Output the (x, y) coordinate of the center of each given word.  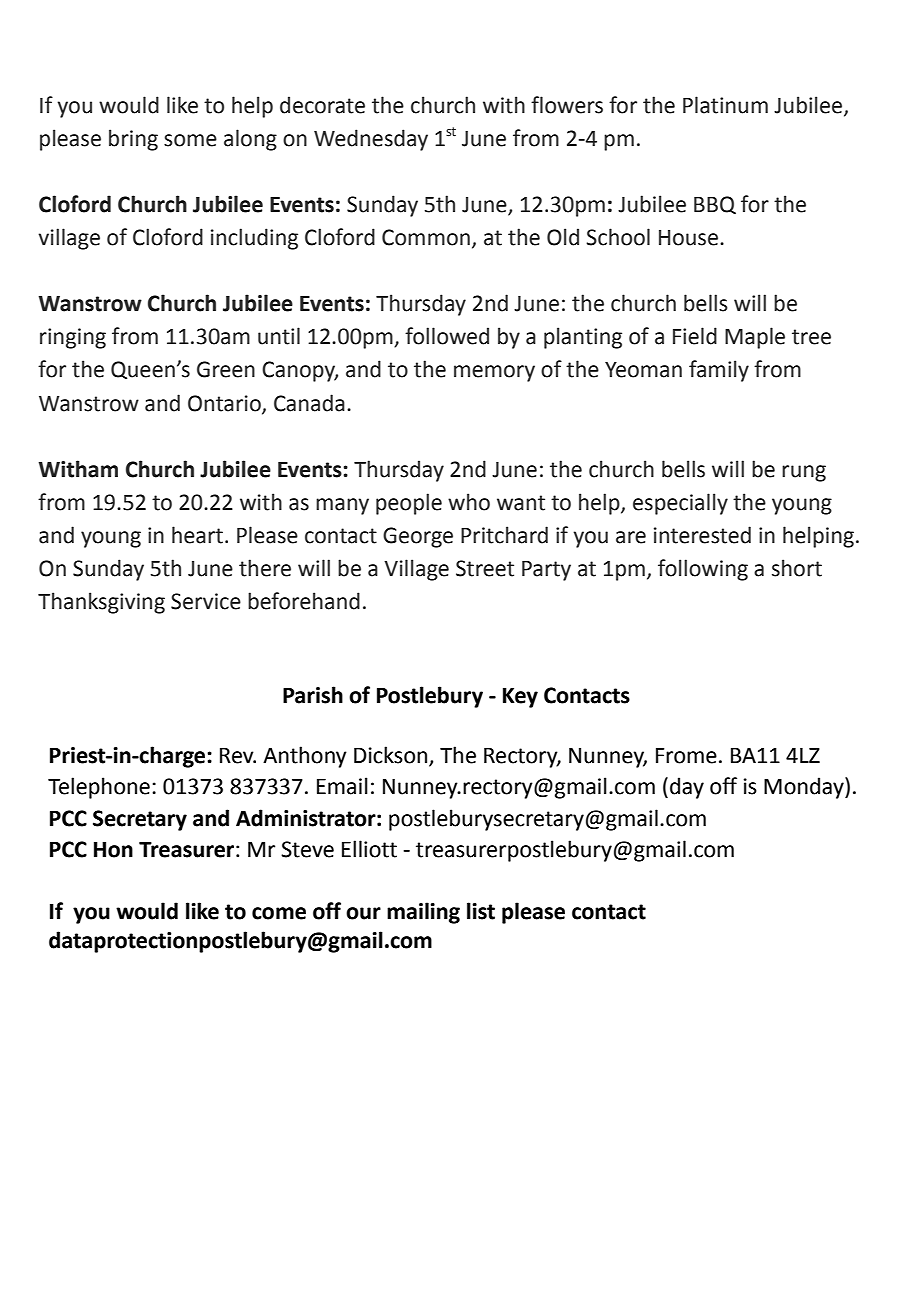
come (279, 913)
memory (494, 373)
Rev (238, 755)
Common (426, 237)
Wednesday (371, 140)
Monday (805, 788)
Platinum (725, 105)
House (690, 238)
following (703, 570)
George (418, 537)
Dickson (392, 756)
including (254, 239)
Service (206, 601)
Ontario (225, 404)
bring (133, 140)
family (719, 371)
